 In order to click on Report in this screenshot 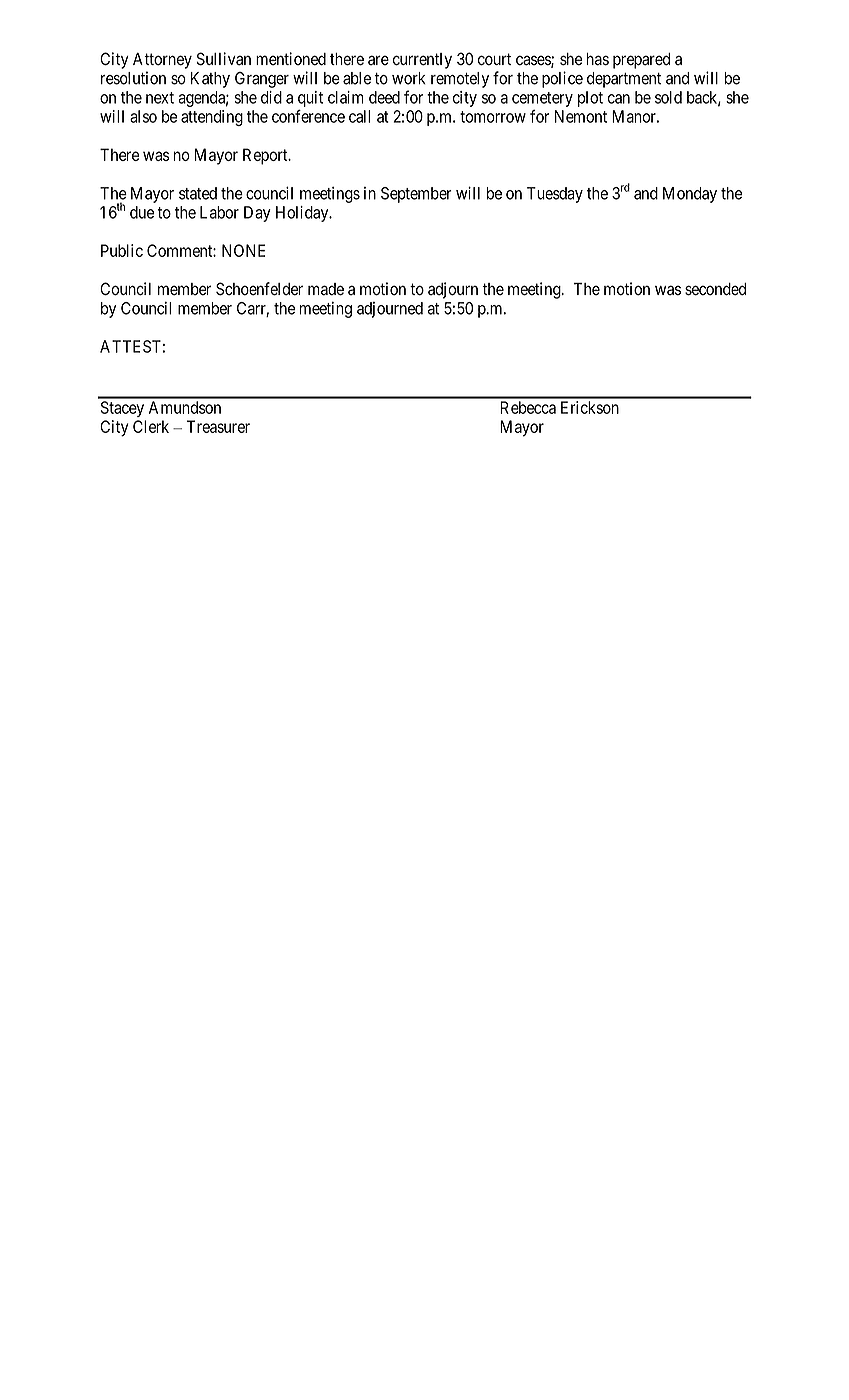, I will do `click(266, 156)`.
